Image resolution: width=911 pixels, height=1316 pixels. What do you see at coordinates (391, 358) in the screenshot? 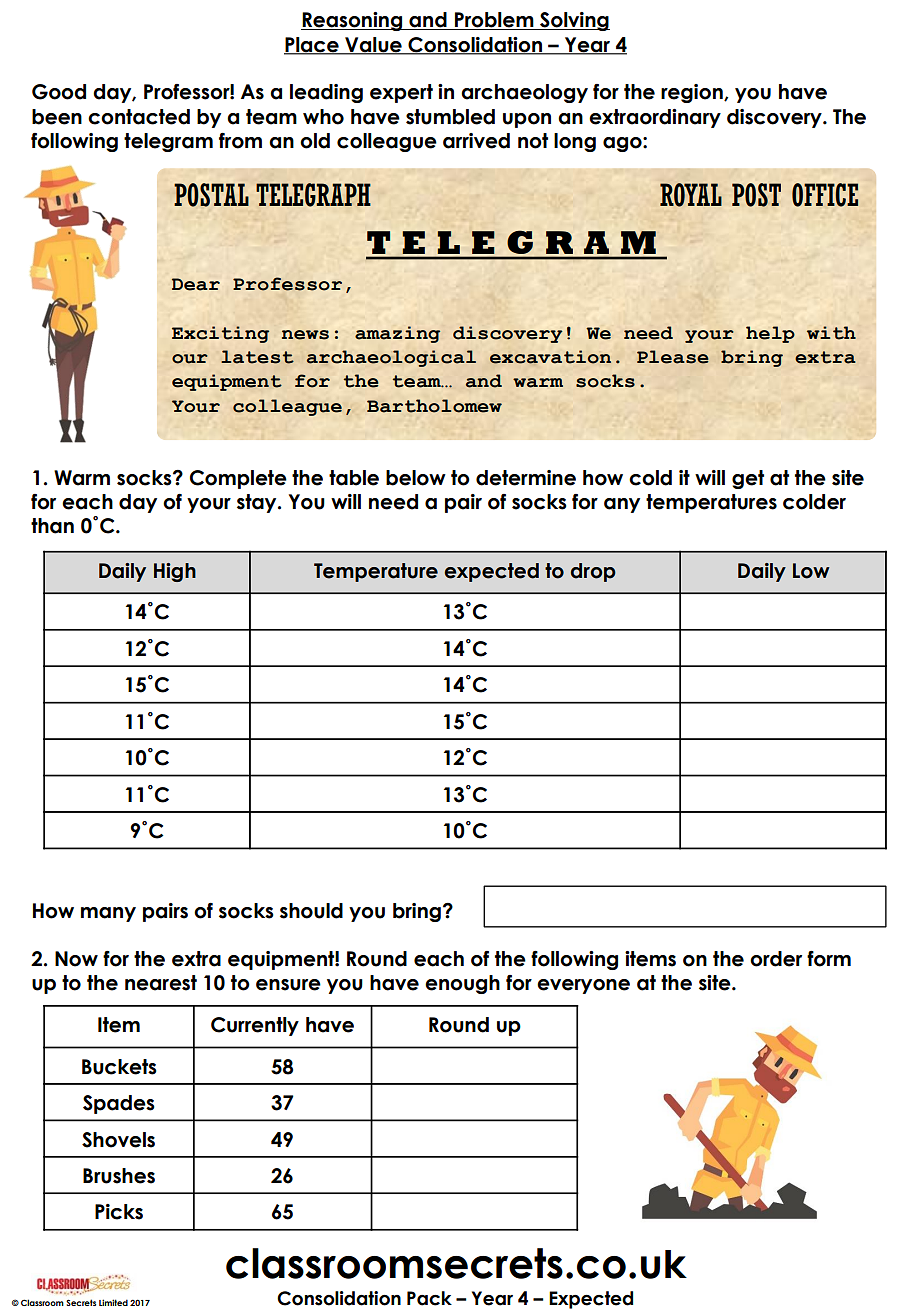
I see `archaeological` at bounding box center [391, 358].
